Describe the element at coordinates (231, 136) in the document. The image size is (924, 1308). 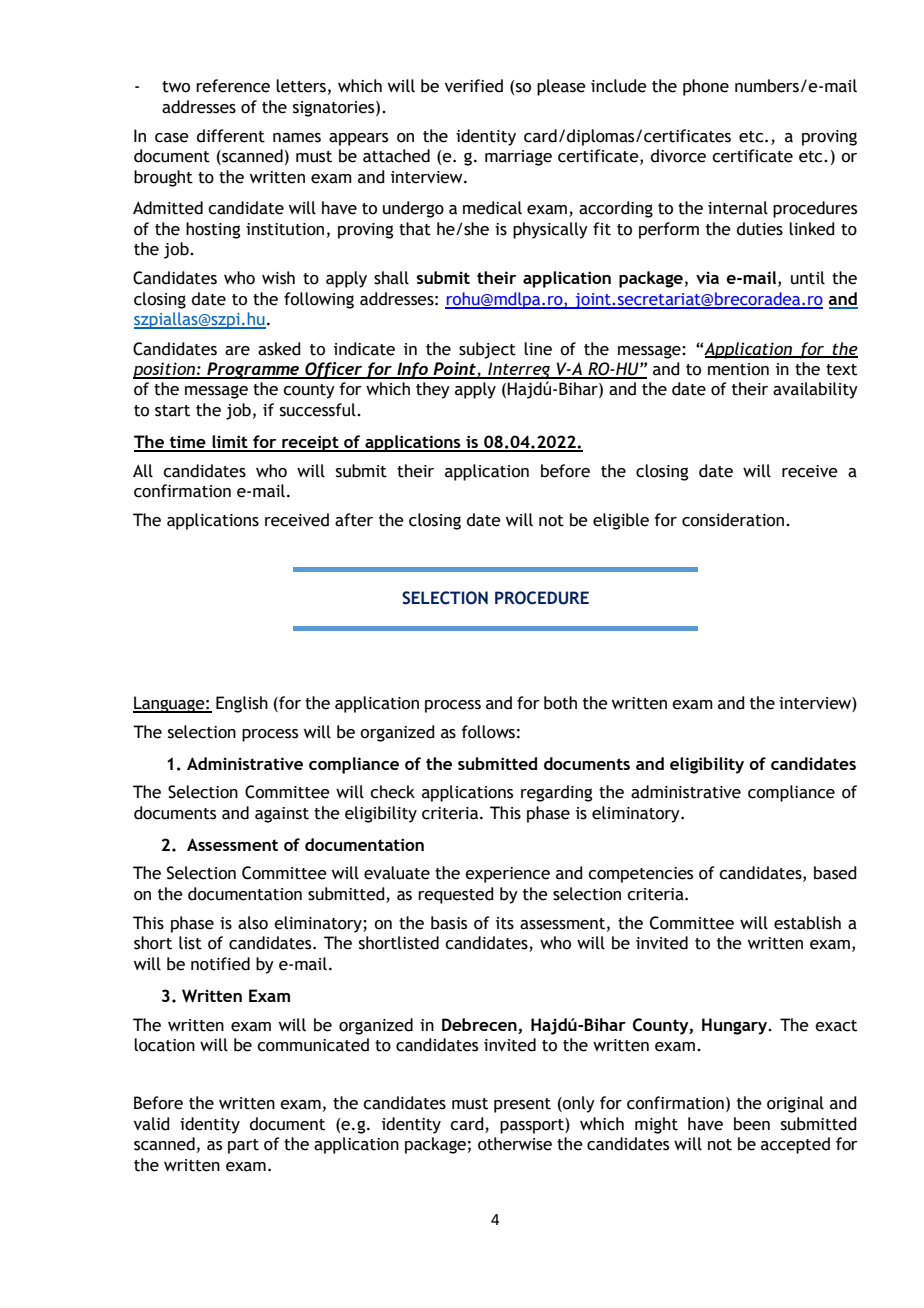
I see `different` at that location.
